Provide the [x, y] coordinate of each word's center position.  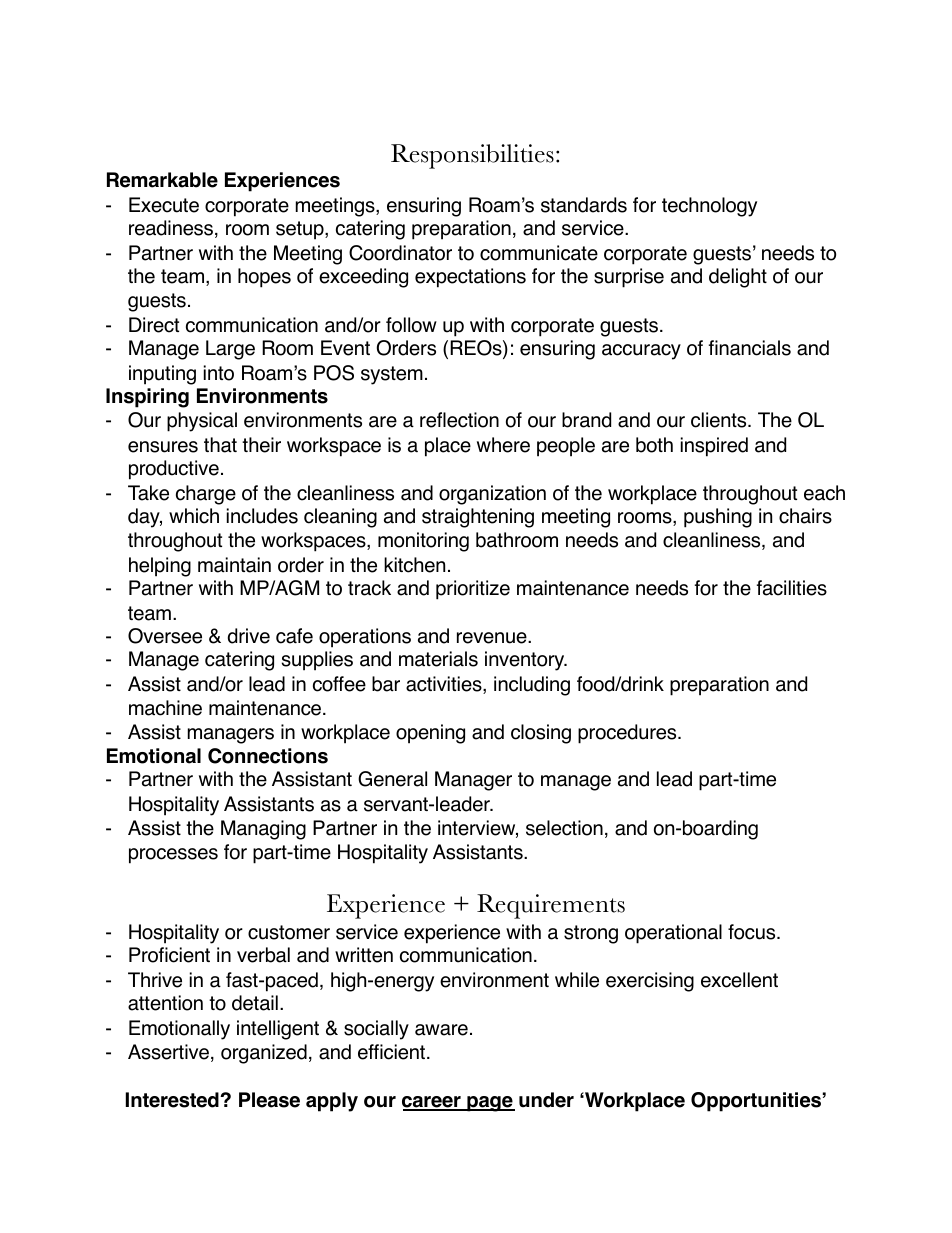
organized [264, 1054]
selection [564, 828]
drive [249, 636]
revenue [493, 638]
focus [753, 932]
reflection [459, 420]
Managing [263, 830]
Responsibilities [472, 156]
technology [709, 207]
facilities [792, 588]
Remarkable [162, 180]
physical [202, 422]
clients [720, 420]
